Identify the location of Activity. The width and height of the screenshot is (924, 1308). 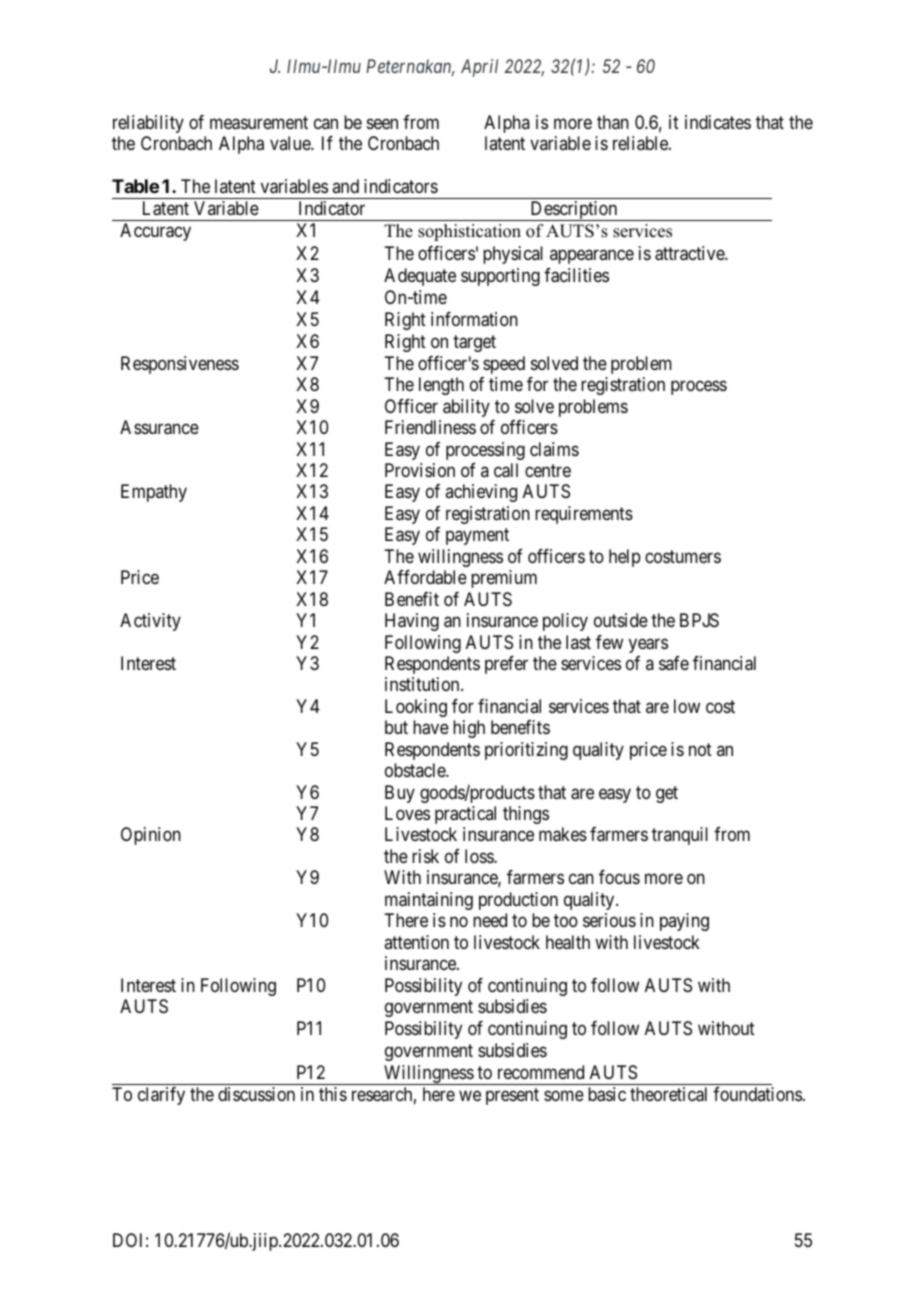
(150, 622).
